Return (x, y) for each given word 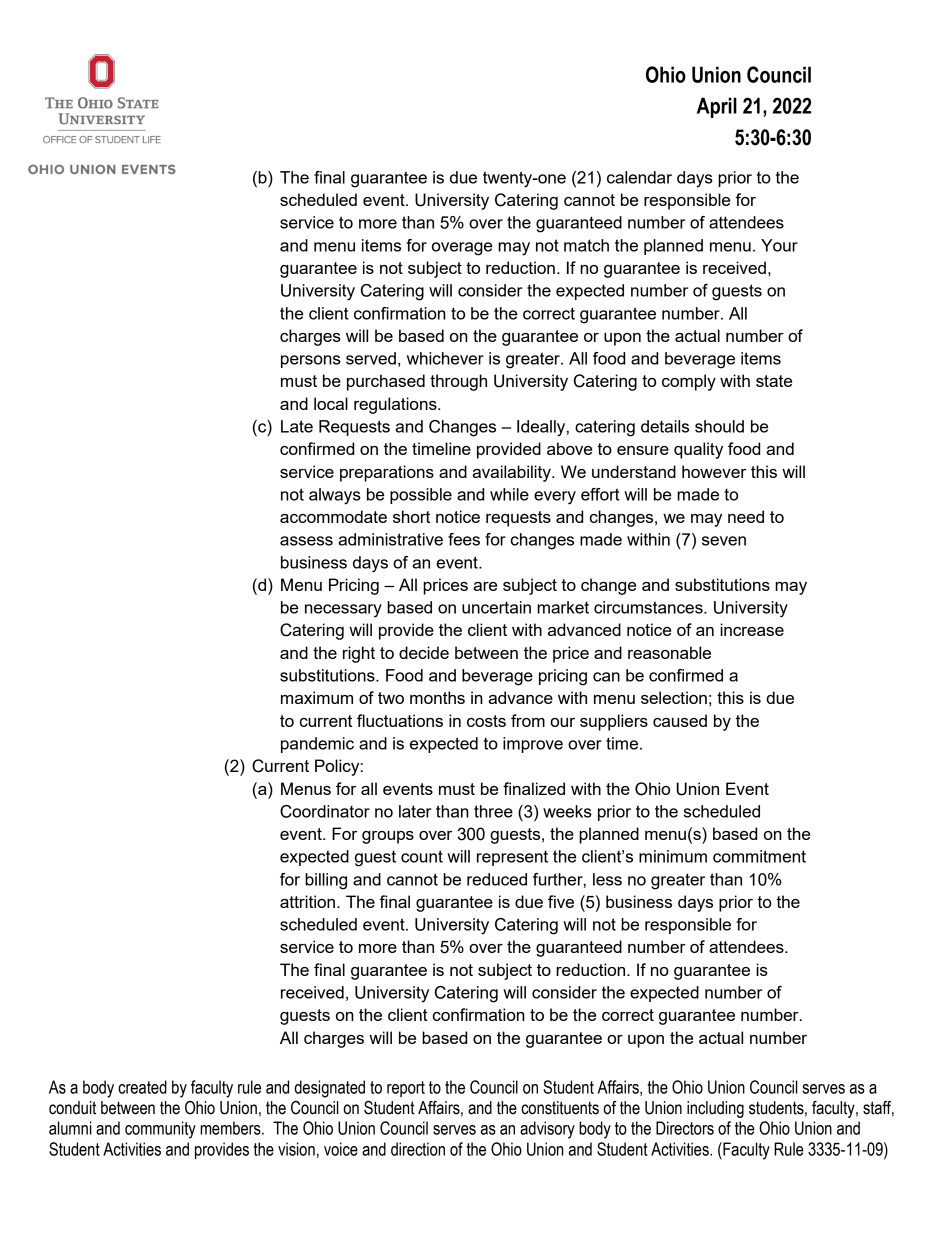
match (586, 245)
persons (311, 361)
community (160, 1130)
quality (698, 450)
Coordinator (325, 811)
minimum (673, 856)
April (717, 107)
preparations (387, 473)
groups (388, 837)
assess (306, 541)
